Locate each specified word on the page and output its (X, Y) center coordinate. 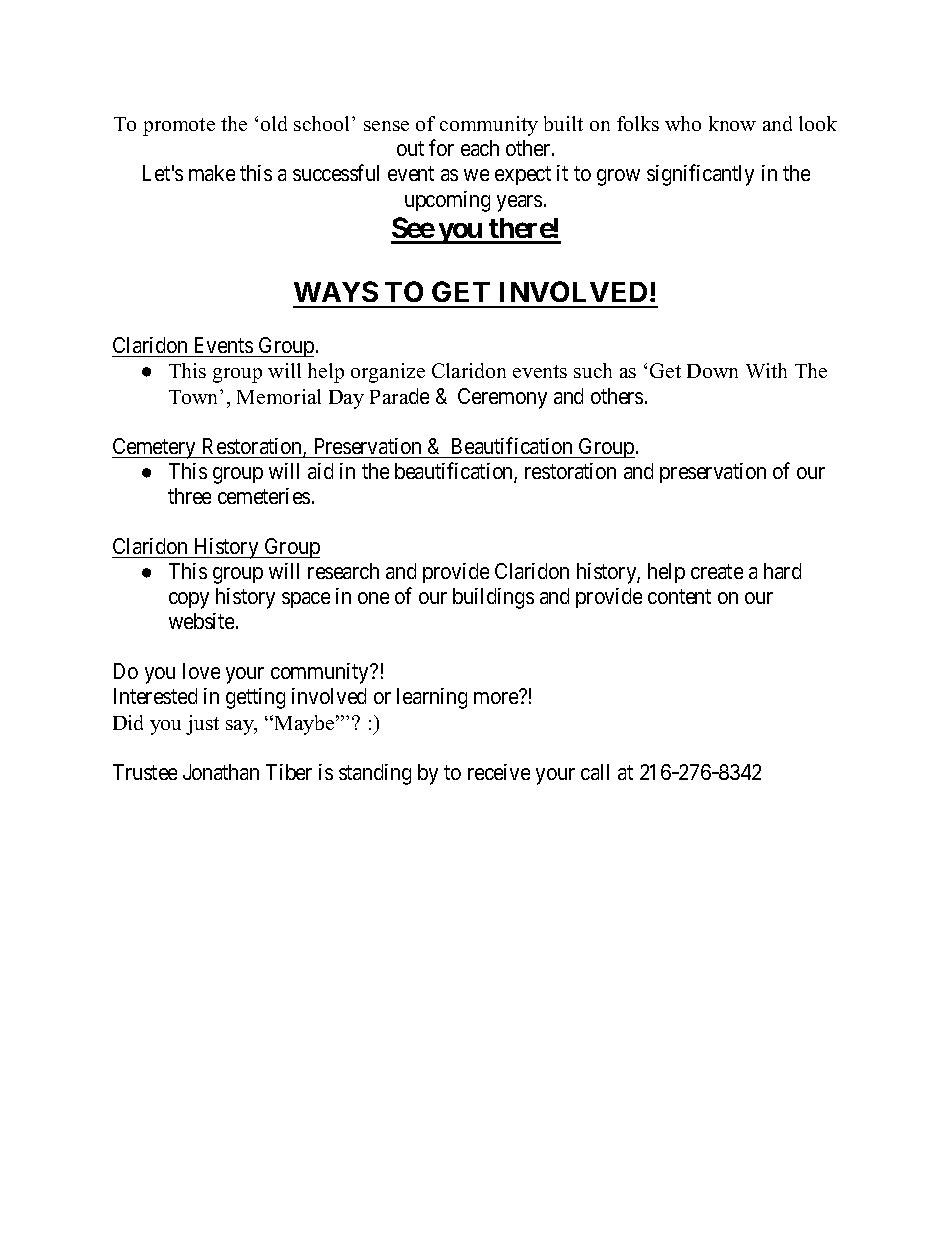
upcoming (447, 201)
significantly (700, 175)
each (480, 148)
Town (195, 397)
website (203, 621)
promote (179, 127)
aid (320, 471)
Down (712, 371)
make (212, 173)
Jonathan (221, 772)
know (732, 123)
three (189, 496)
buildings (493, 598)
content (679, 596)
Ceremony (502, 398)
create (717, 571)
